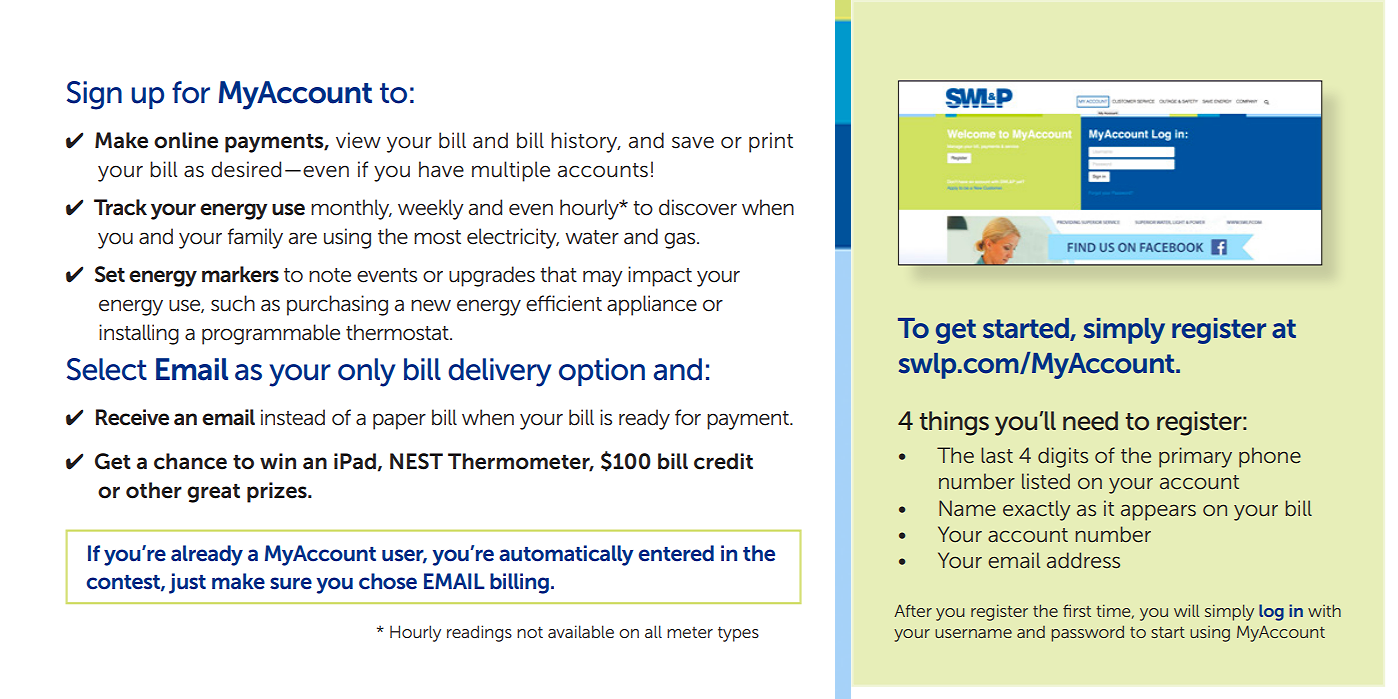 The height and width of the screenshot is (699, 1398). What do you see at coordinates (693, 142) in the screenshot?
I see `save` at bounding box center [693, 142].
